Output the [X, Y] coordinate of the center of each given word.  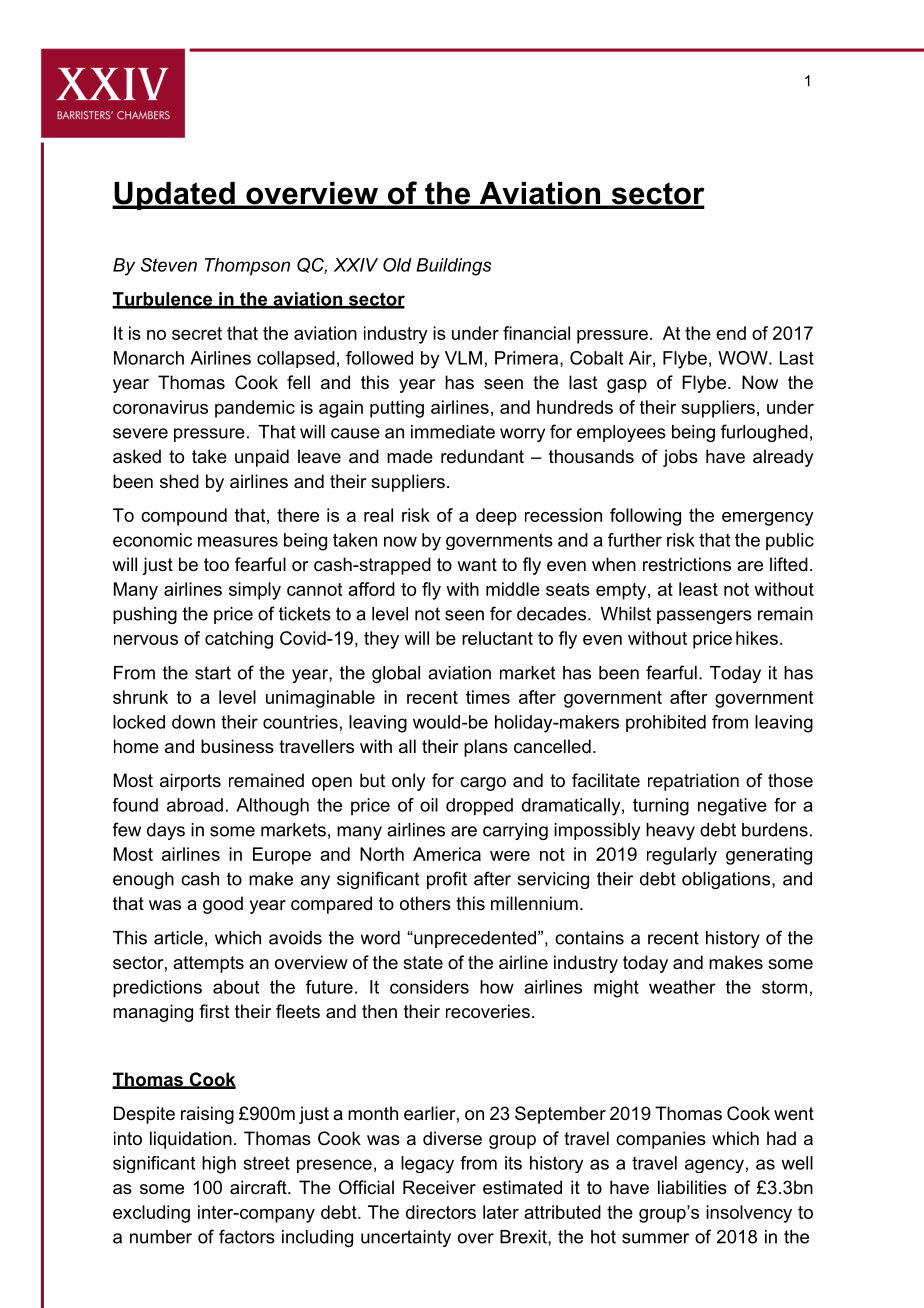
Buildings [453, 267]
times [488, 697]
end [731, 333]
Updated [174, 196]
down [193, 722]
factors [247, 1236]
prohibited [666, 723]
